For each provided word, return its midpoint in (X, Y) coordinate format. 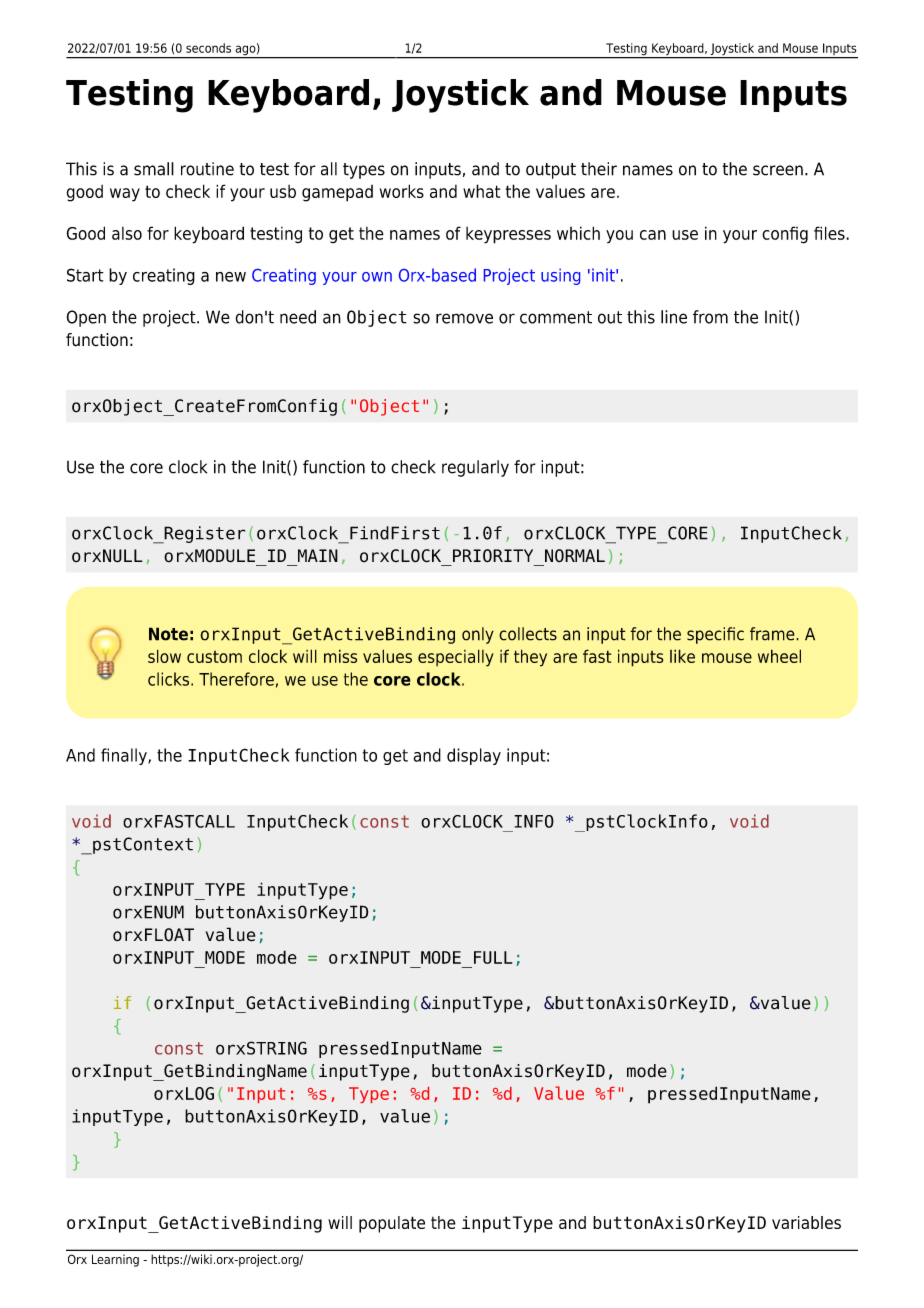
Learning (115, 1260)
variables (806, 1222)
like (682, 656)
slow (164, 656)
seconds (208, 48)
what (481, 191)
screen (778, 170)
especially (456, 658)
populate (392, 1224)
